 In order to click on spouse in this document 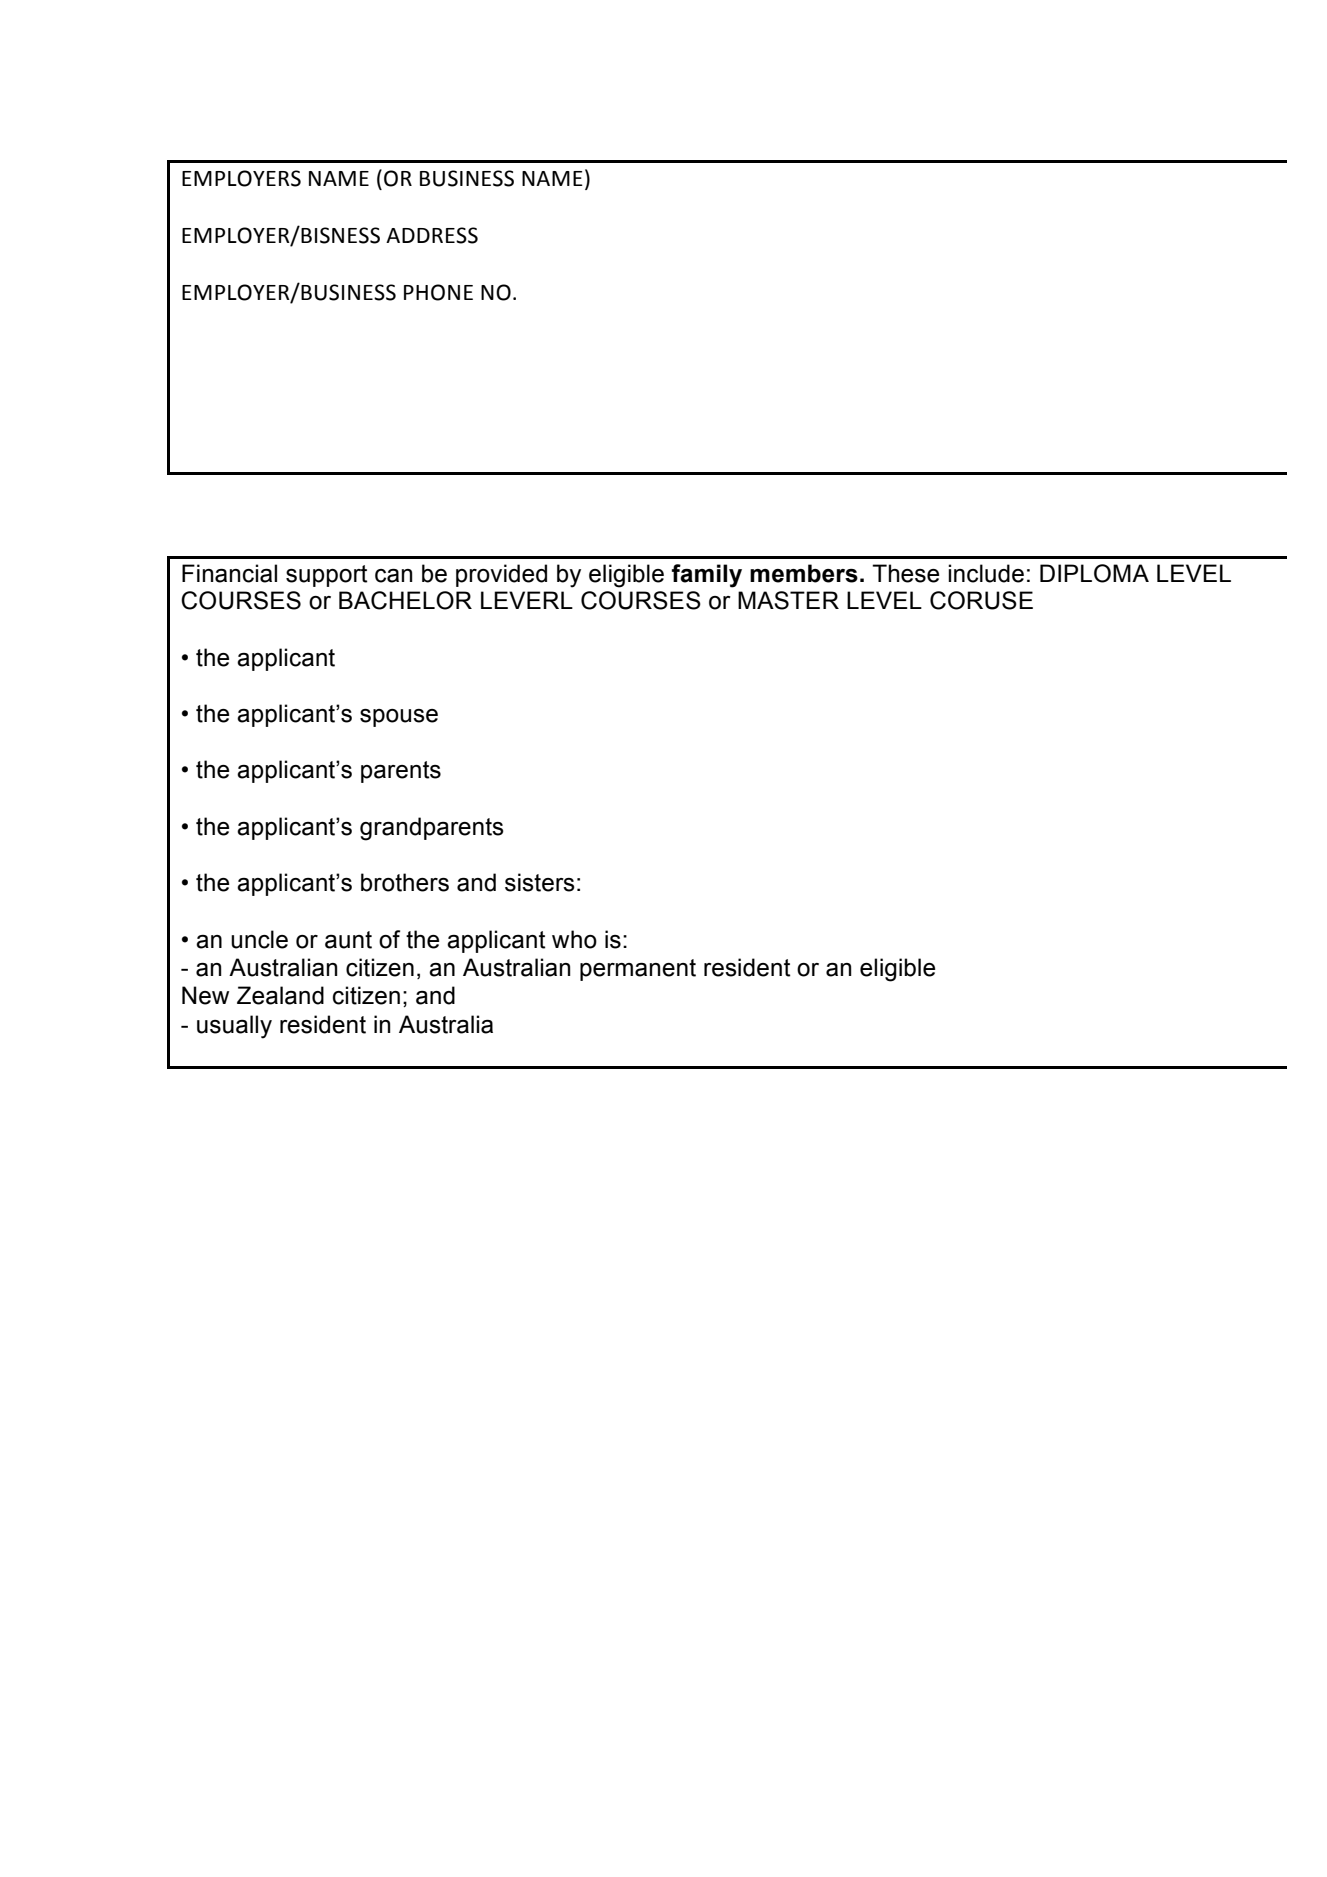, I will do `click(399, 718)`.
